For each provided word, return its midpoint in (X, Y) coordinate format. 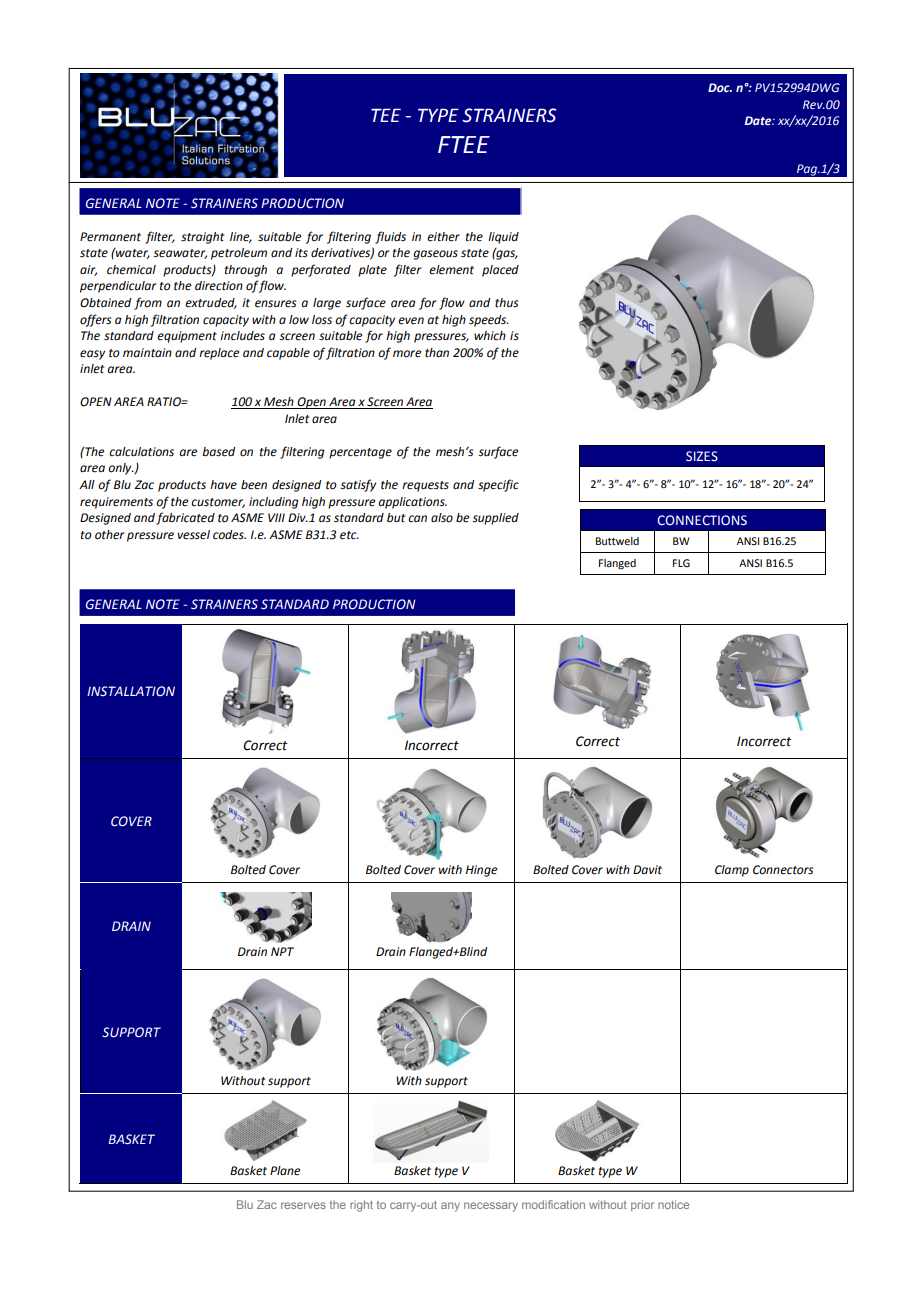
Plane (285, 1171)
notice (673, 1204)
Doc (720, 87)
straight (202, 238)
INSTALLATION (131, 691)
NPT (282, 951)
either (443, 237)
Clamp (732, 871)
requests (425, 486)
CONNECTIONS (702, 520)
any (450, 1207)
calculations (141, 452)
